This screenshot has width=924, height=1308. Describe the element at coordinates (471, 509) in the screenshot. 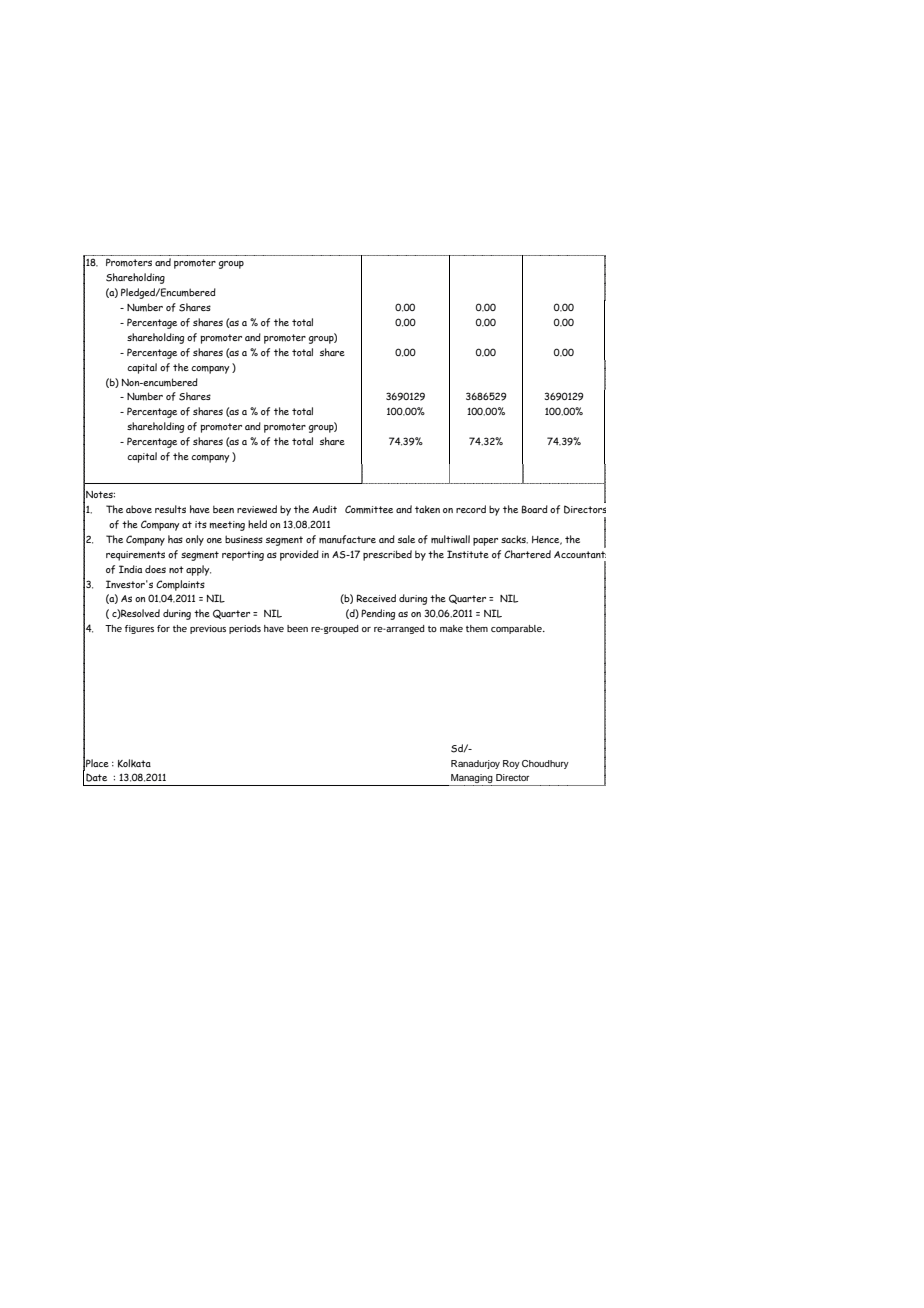

I see `record` at that location.
